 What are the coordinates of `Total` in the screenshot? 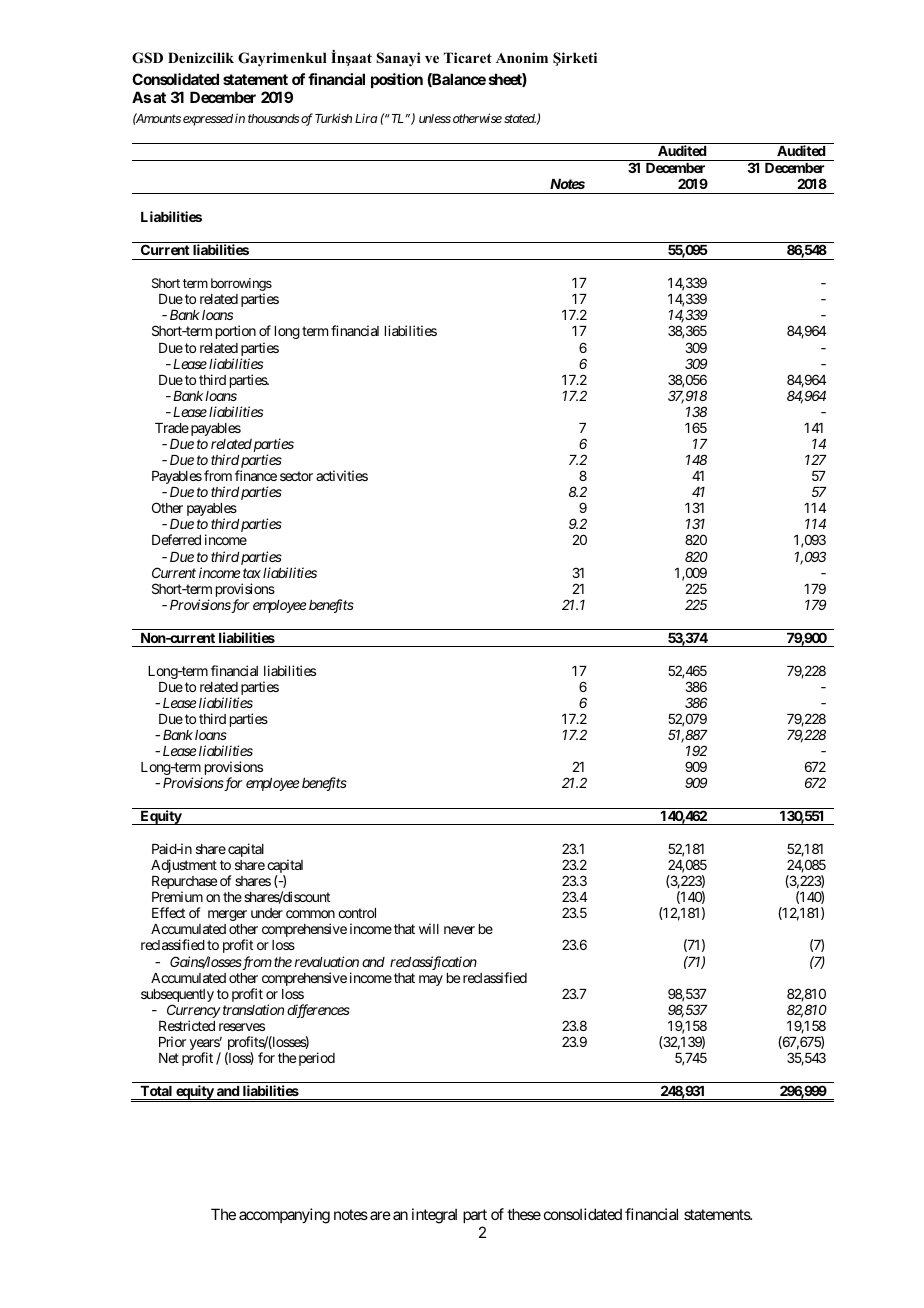 It's located at (156, 1091).
